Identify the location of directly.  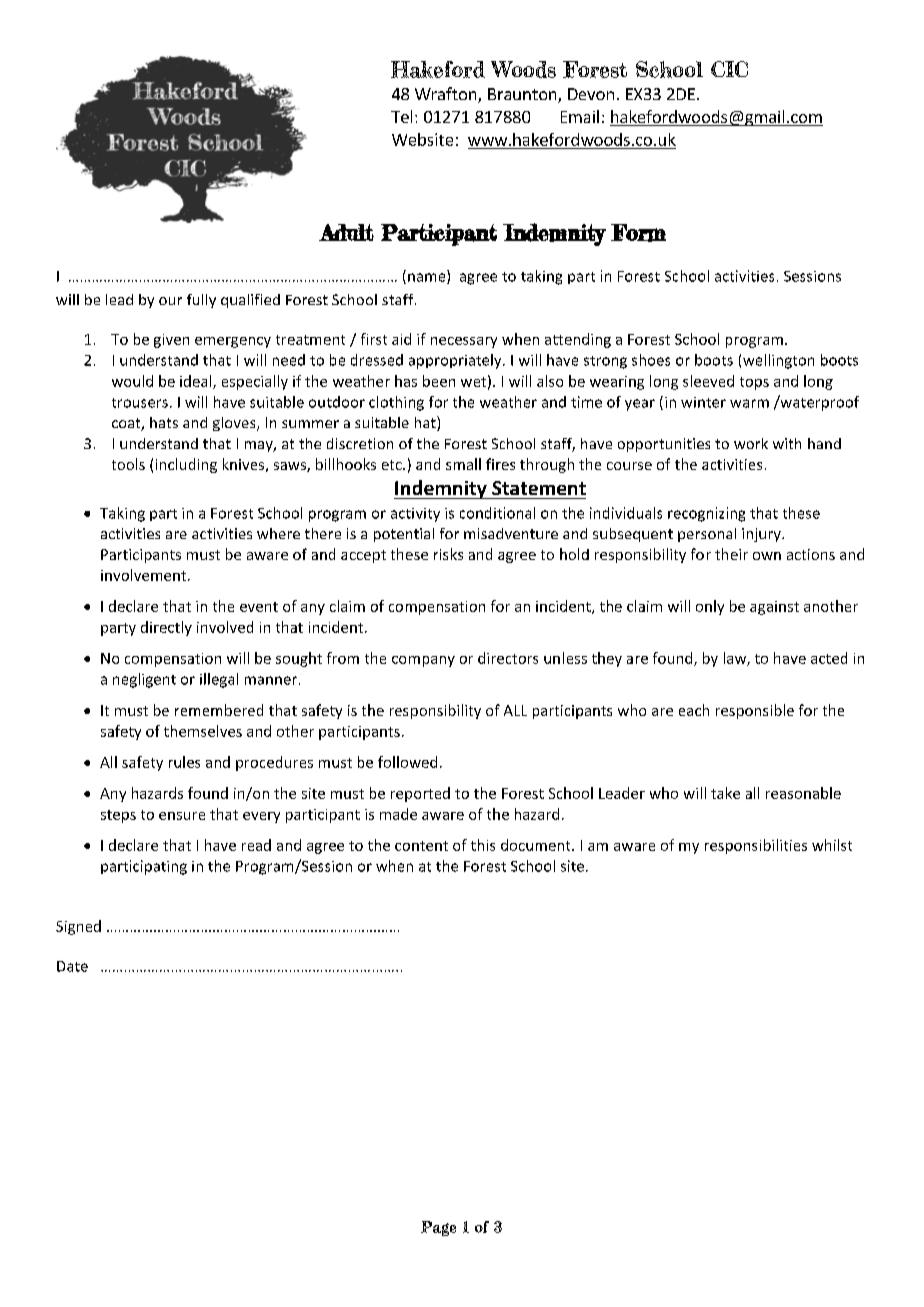
(166, 628).
